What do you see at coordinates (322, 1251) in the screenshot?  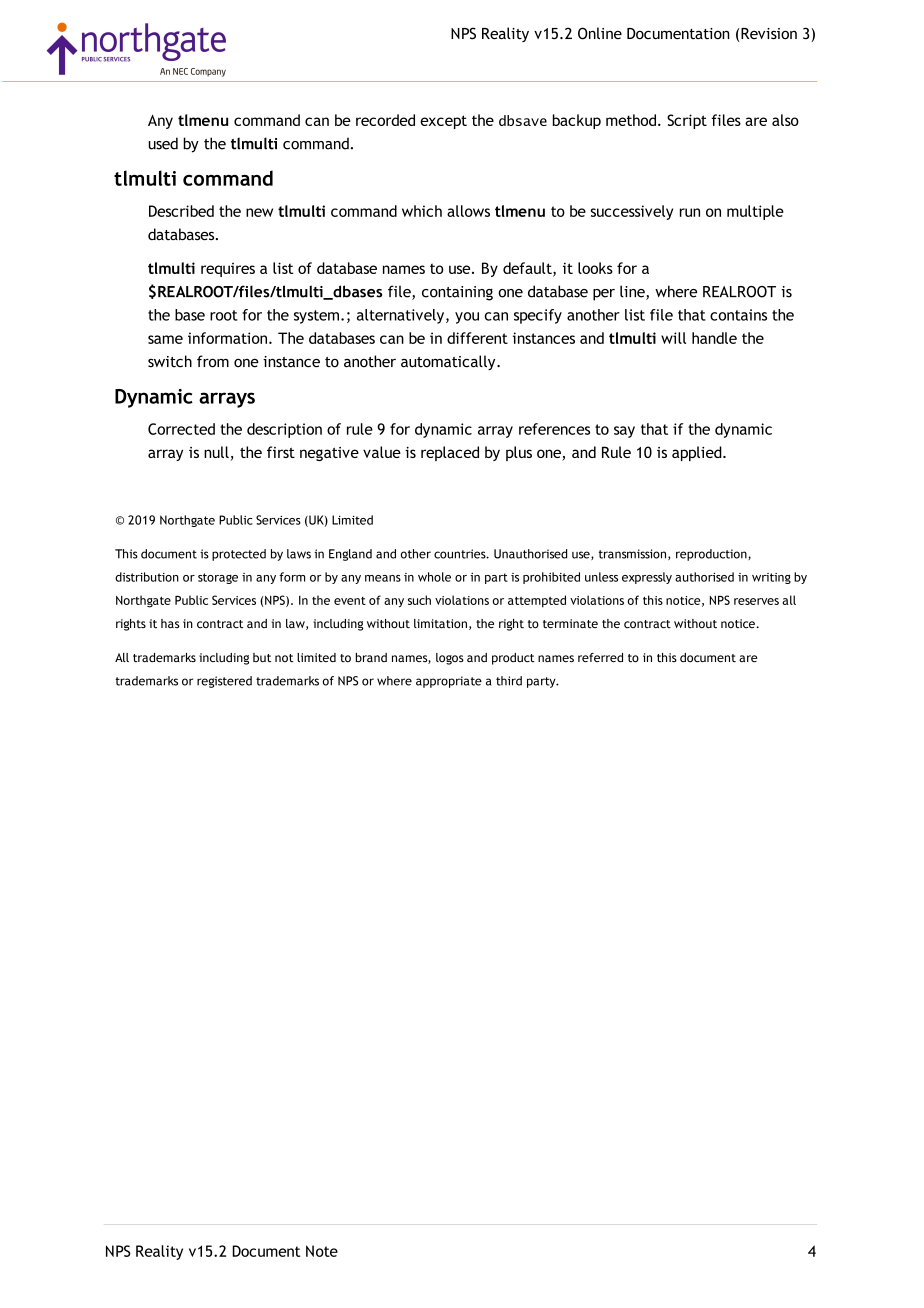 I see `Note` at bounding box center [322, 1251].
